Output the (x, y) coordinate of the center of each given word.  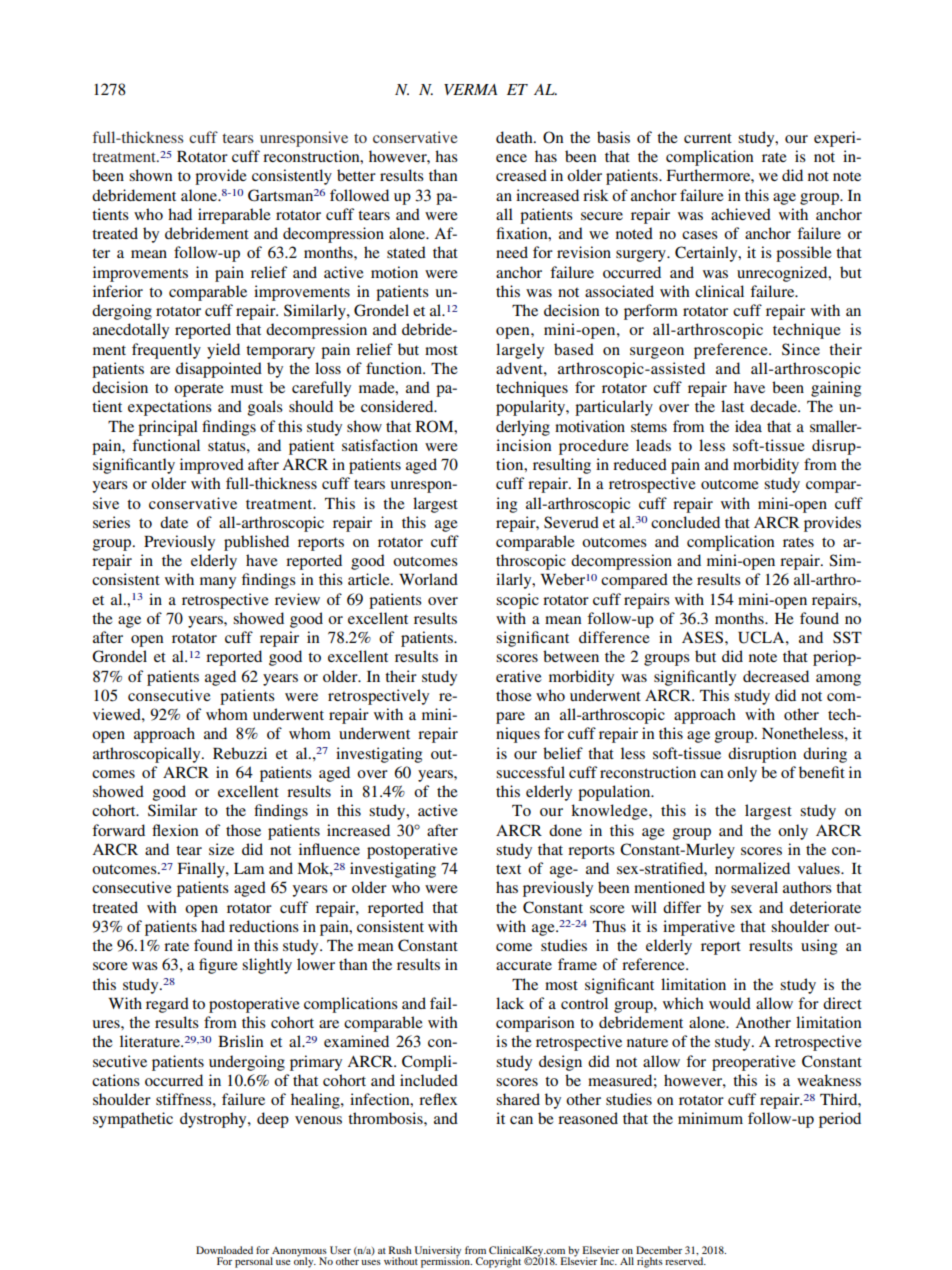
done (565, 830)
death (515, 137)
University (438, 1252)
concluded (685, 522)
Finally (202, 870)
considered (398, 406)
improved (212, 466)
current (708, 138)
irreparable (234, 216)
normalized (752, 868)
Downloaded (224, 1250)
